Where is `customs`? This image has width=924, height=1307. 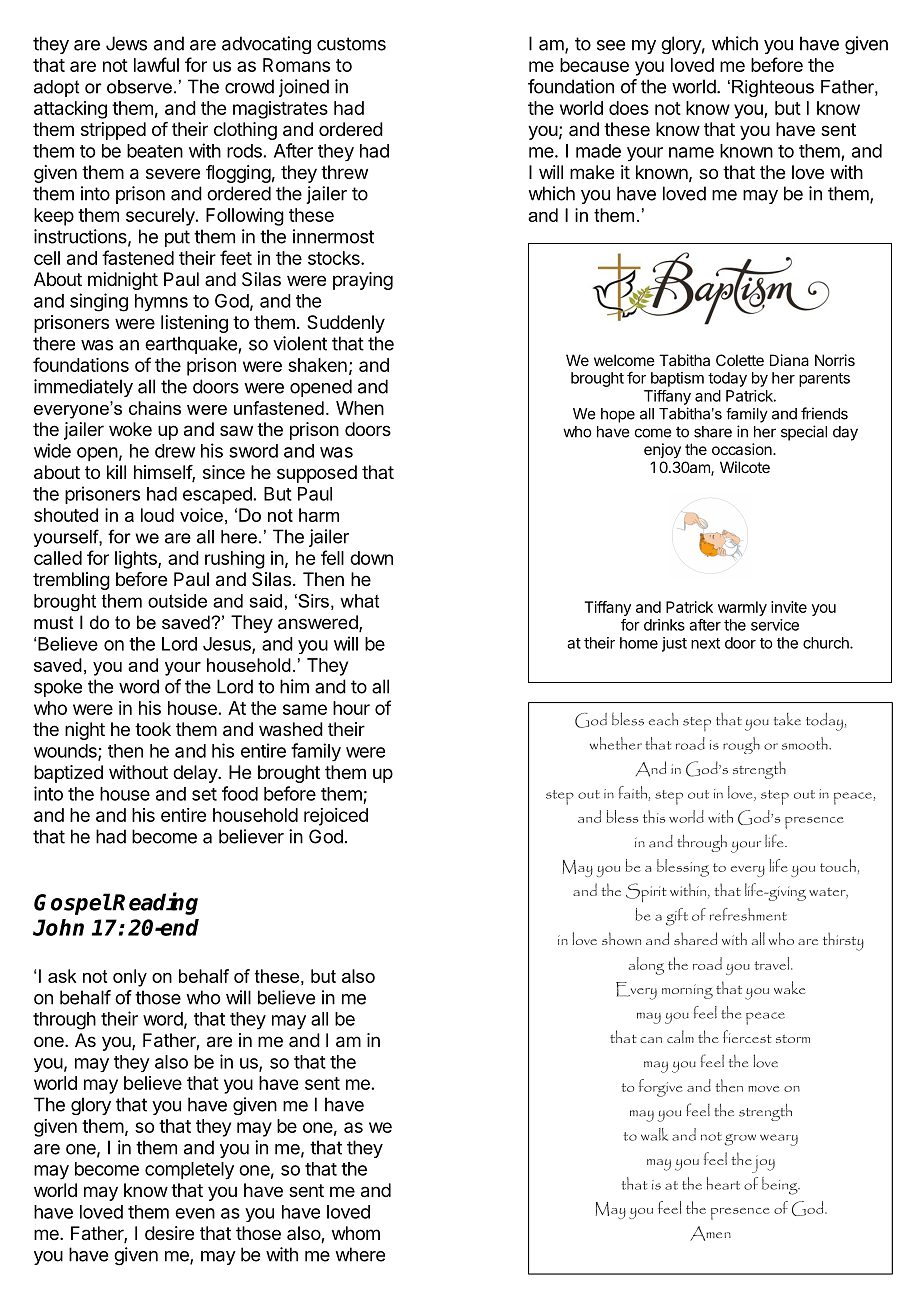 customs is located at coordinates (351, 44).
